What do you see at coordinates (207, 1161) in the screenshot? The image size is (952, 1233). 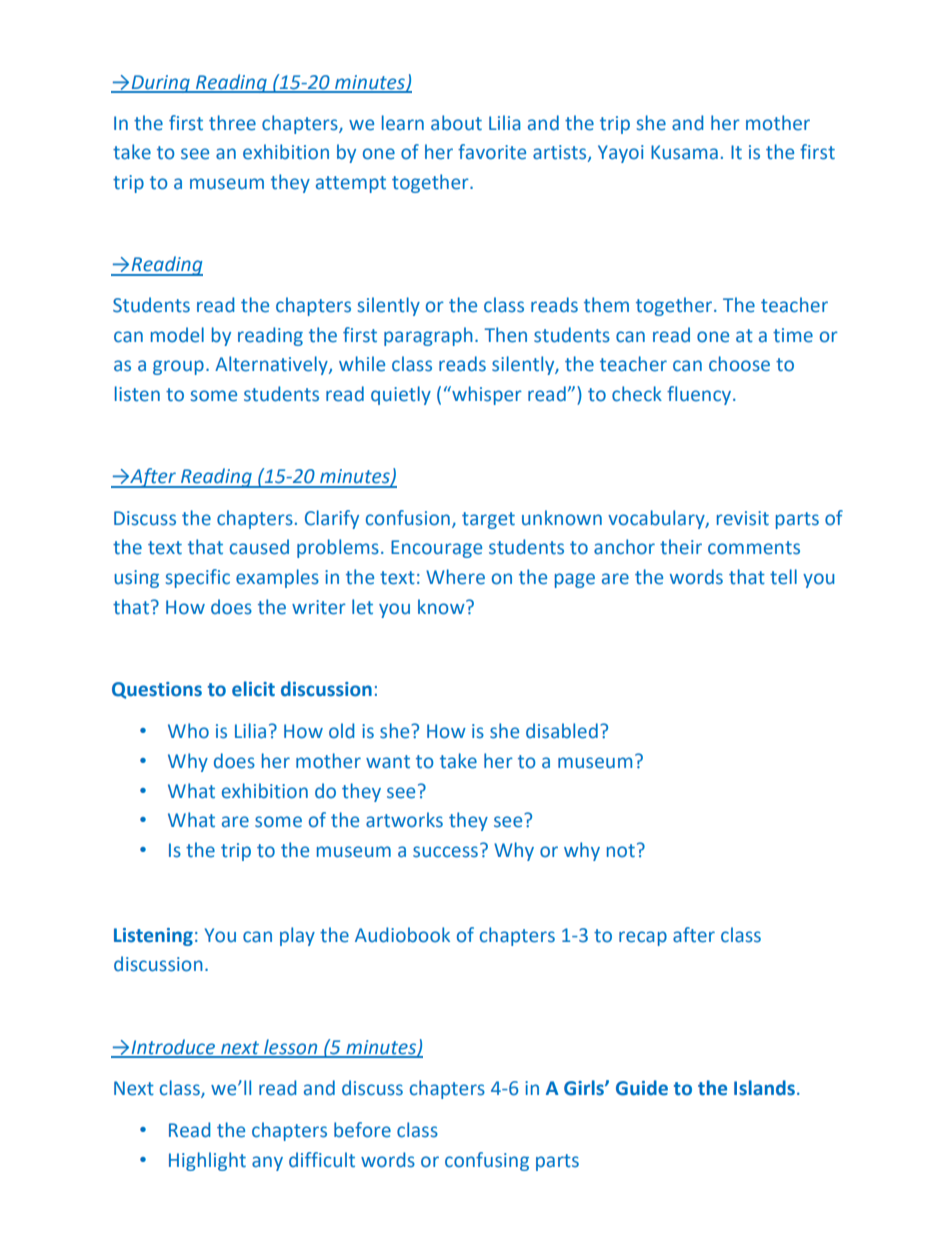 I see `Highlight` at bounding box center [207, 1161].
